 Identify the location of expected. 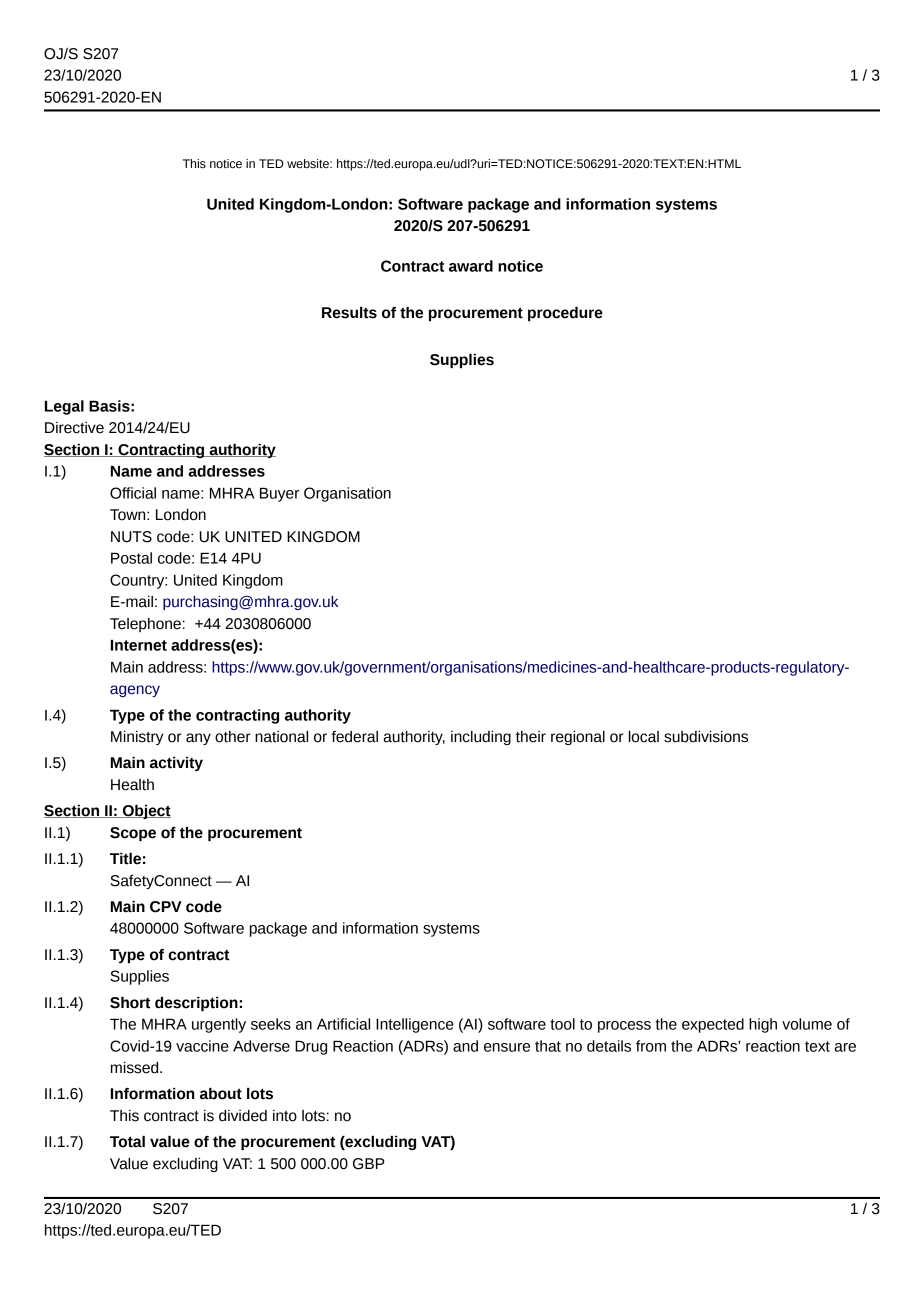
(713, 1025).
